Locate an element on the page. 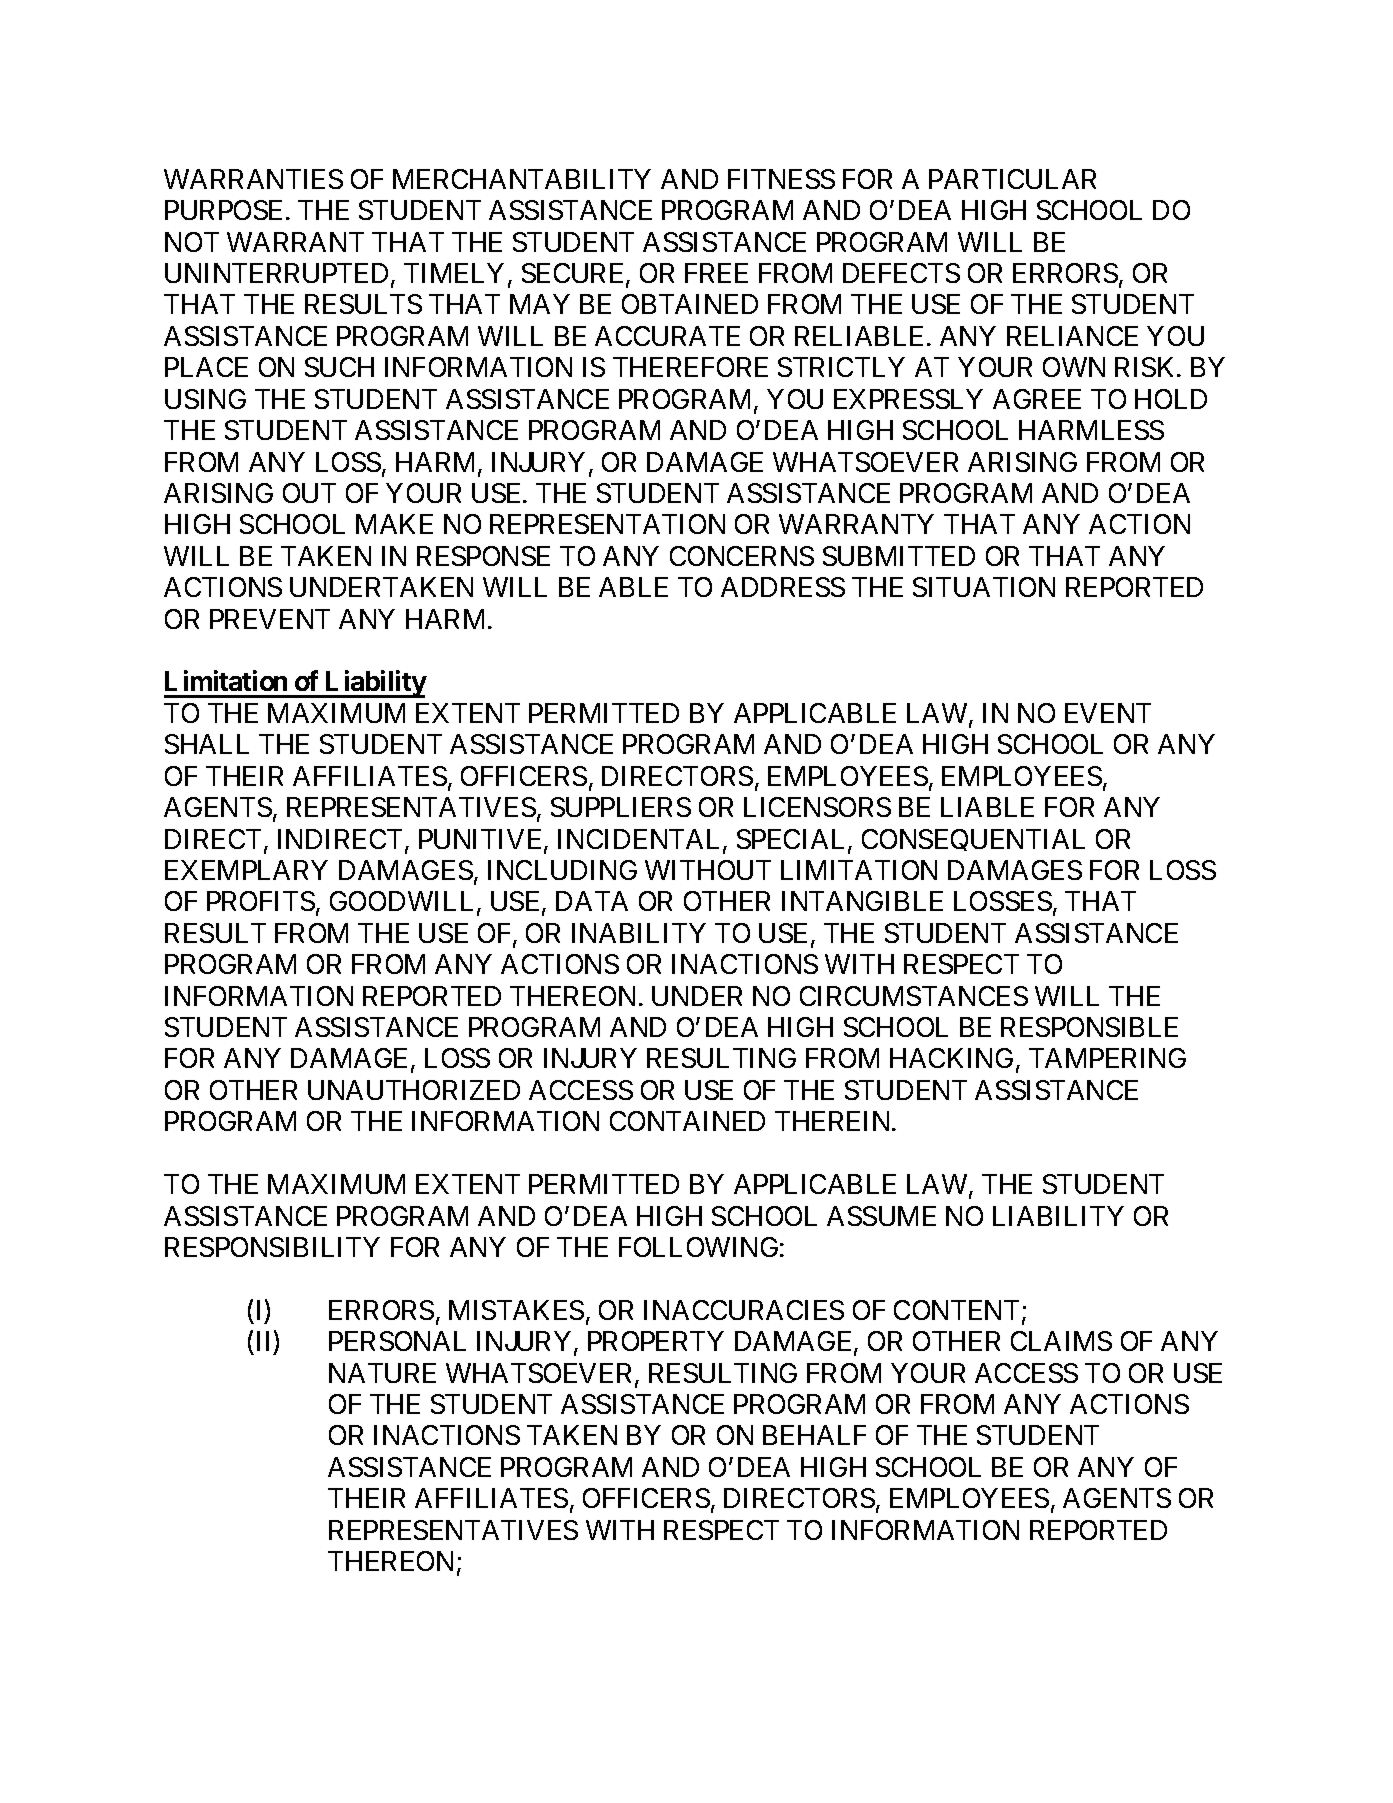 The height and width of the page is (1803, 1393). PROPERTY is located at coordinates (656, 1341).
